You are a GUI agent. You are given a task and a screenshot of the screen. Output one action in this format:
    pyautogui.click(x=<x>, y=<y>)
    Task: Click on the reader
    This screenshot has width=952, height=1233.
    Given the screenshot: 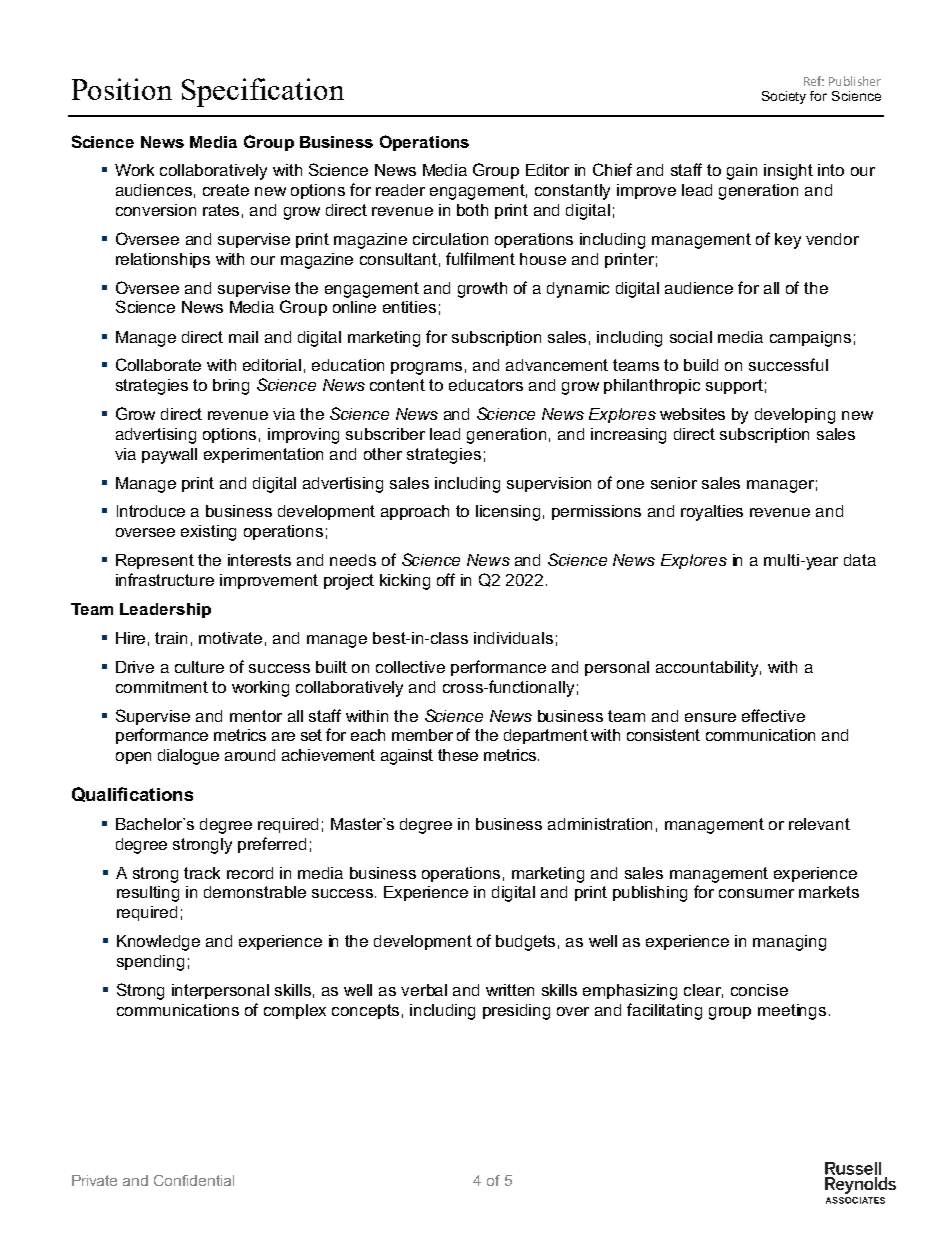 What is the action you would take?
    pyautogui.click(x=400, y=190)
